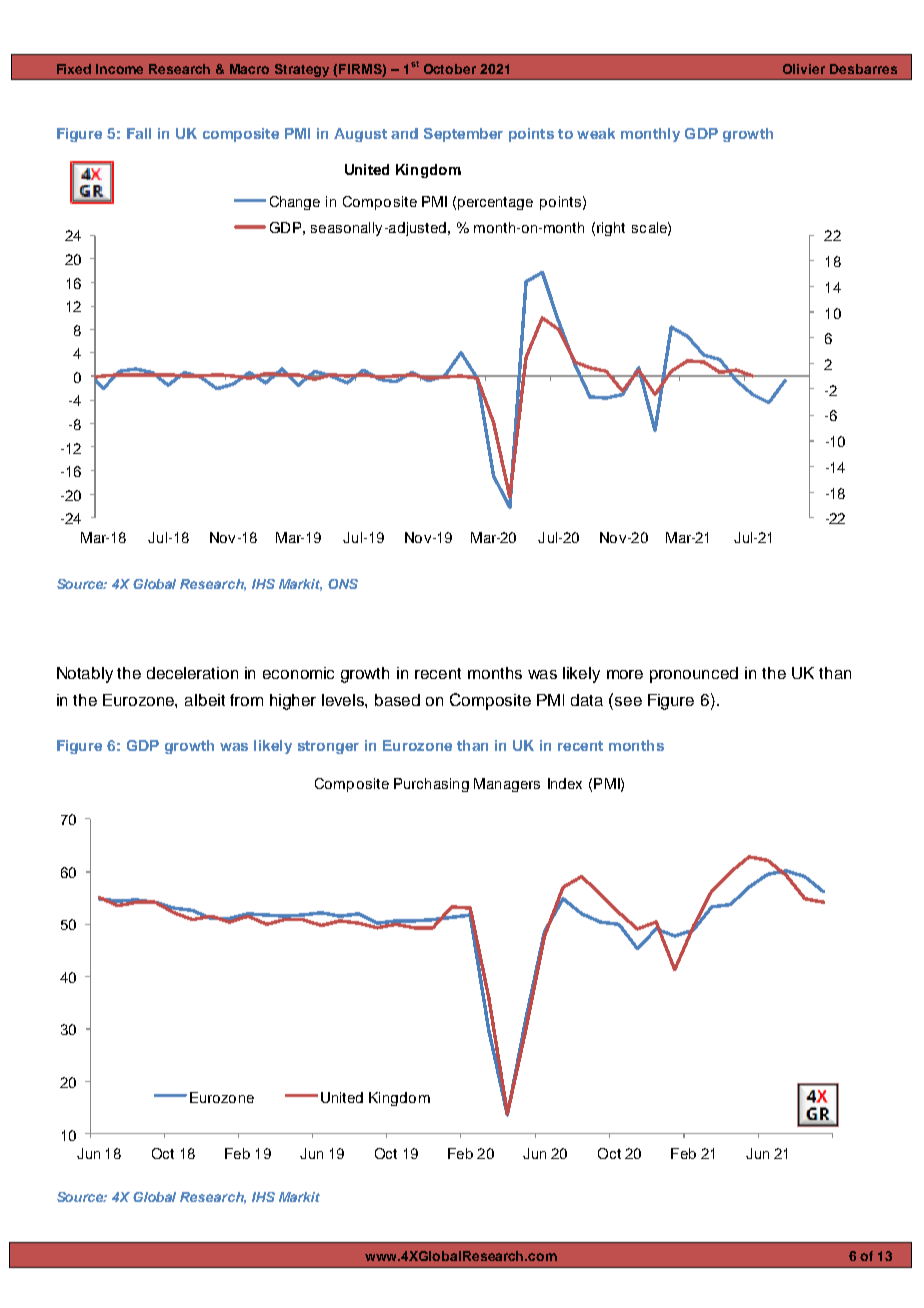 The image size is (924, 1308). Describe the element at coordinates (596, 133) in the image. I see `weak` at that location.
